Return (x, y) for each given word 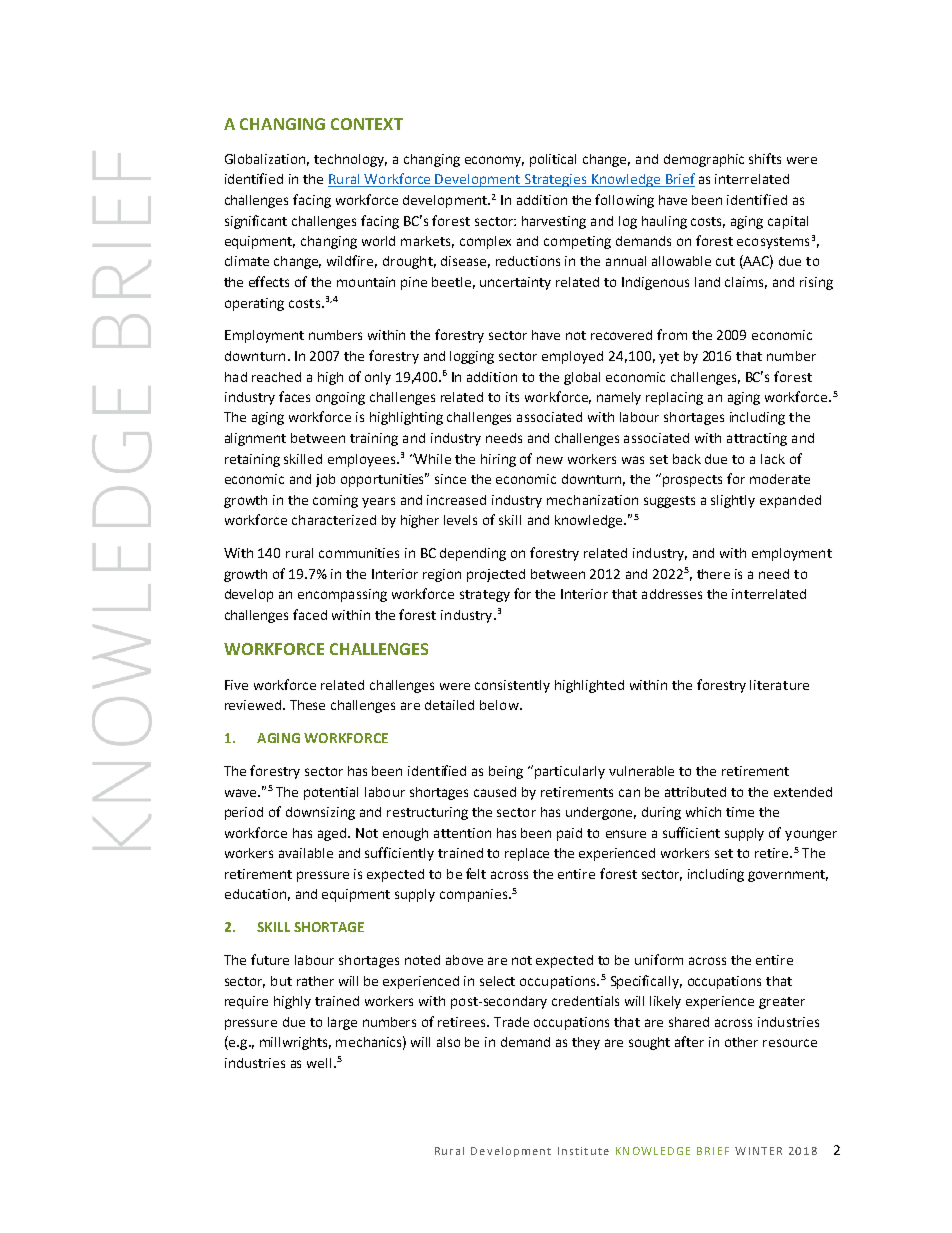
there (713, 574)
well (319, 1063)
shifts (765, 158)
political (553, 160)
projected (496, 575)
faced (310, 614)
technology (350, 160)
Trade (511, 1022)
